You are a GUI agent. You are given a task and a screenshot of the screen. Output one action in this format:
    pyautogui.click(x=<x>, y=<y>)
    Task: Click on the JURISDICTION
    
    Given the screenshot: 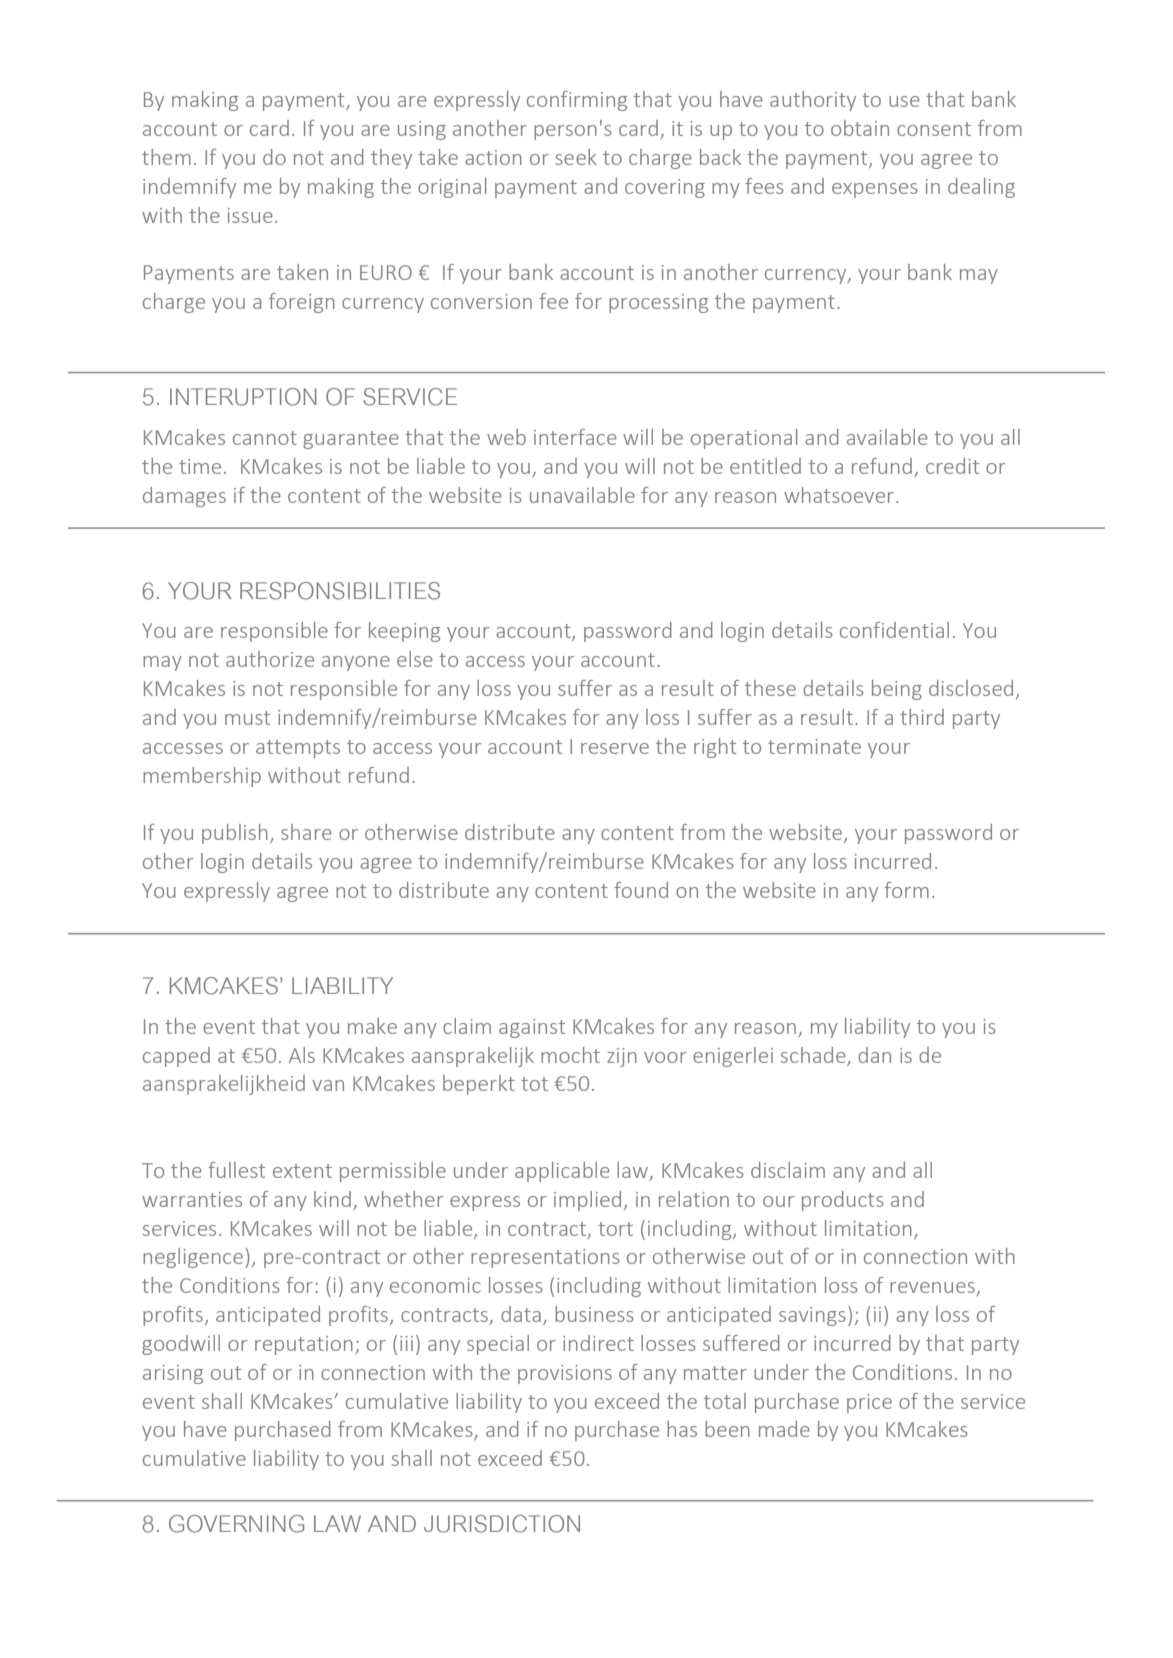 What is the action you would take?
    pyautogui.click(x=502, y=1524)
